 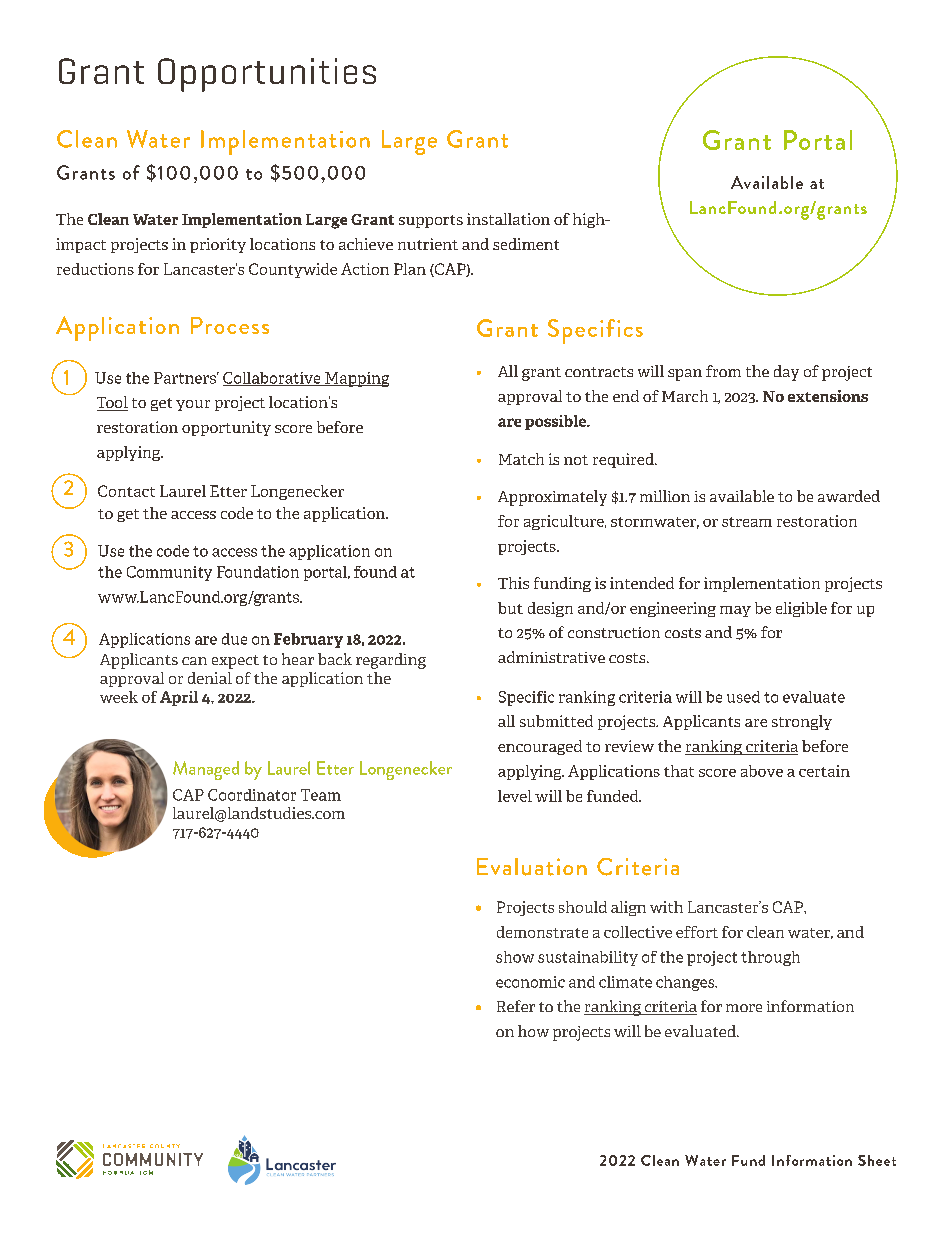 What do you see at coordinates (530, 982) in the image?
I see `economic` at bounding box center [530, 982].
